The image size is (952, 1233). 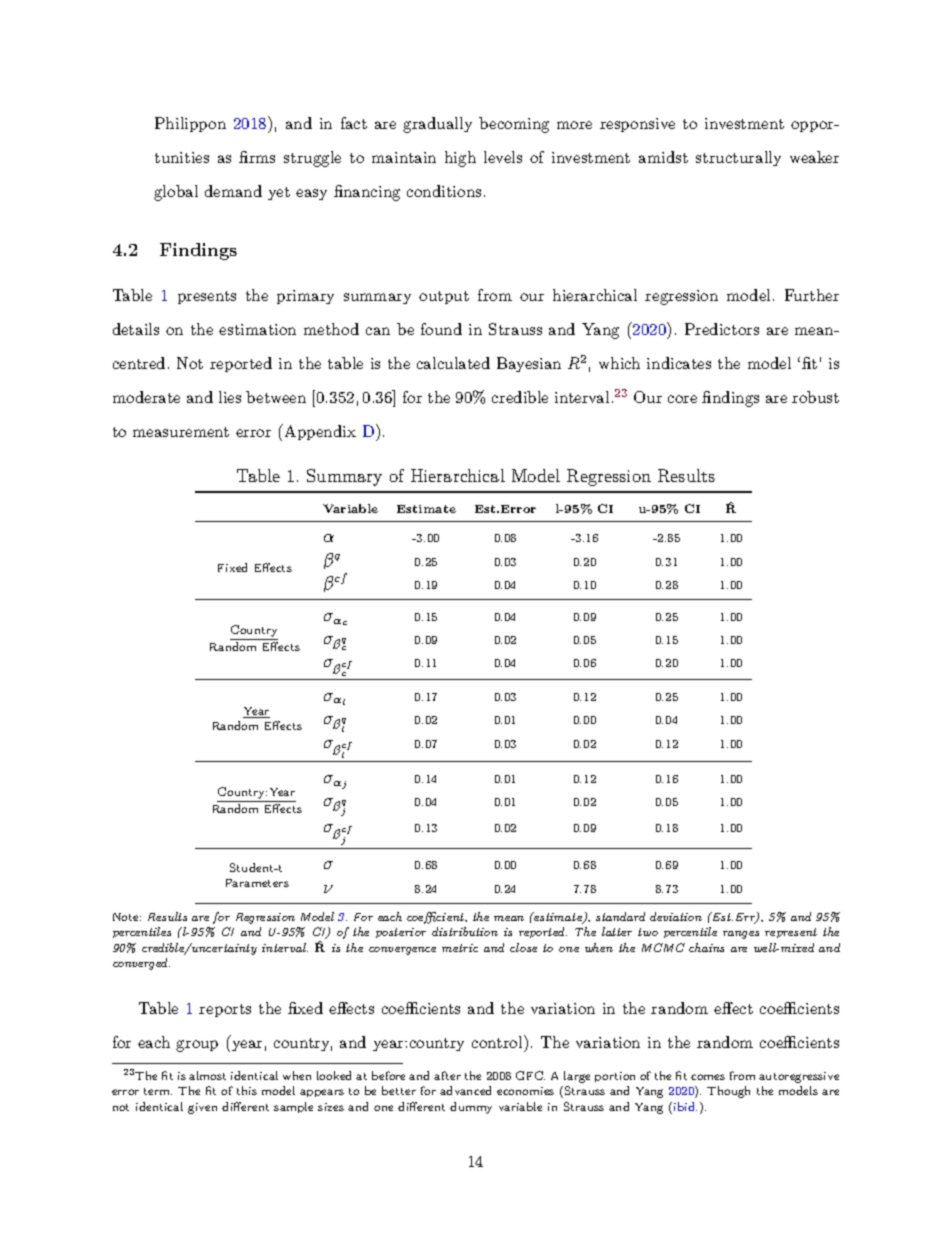 What do you see at coordinates (738, 158) in the page?
I see `structurally` at bounding box center [738, 158].
